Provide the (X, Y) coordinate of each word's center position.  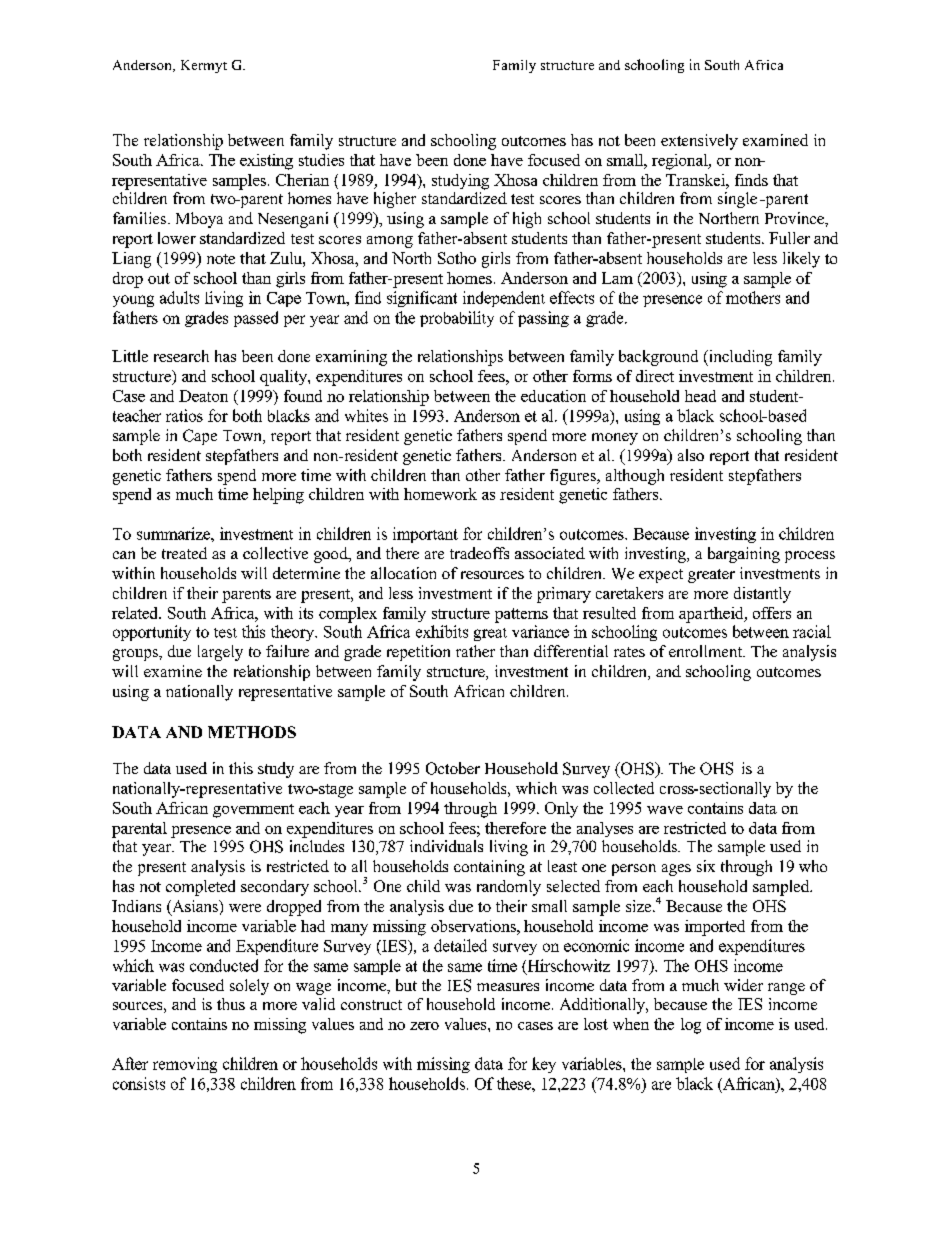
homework (440, 494)
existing (266, 162)
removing (185, 1065)
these (515, 1083)
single (737, 200)
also (691, 455)
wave (665, 810)
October (453, 768)
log (691, 1026)
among (390, 242)
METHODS (252, 732)
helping (278, 496)
